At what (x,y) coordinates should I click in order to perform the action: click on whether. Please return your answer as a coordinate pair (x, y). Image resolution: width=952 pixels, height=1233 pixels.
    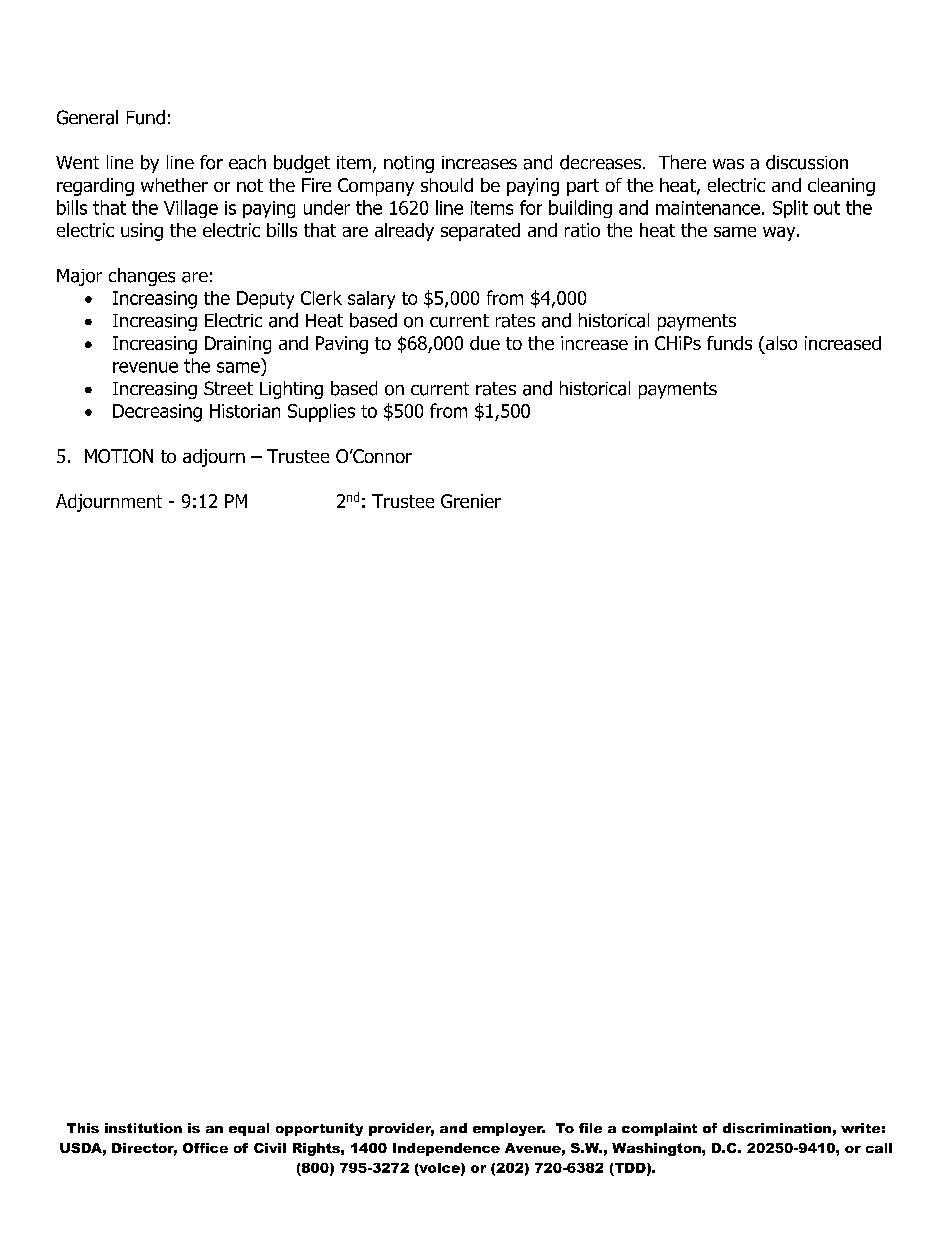
    Looking at the image, I should click on (174, 185).
